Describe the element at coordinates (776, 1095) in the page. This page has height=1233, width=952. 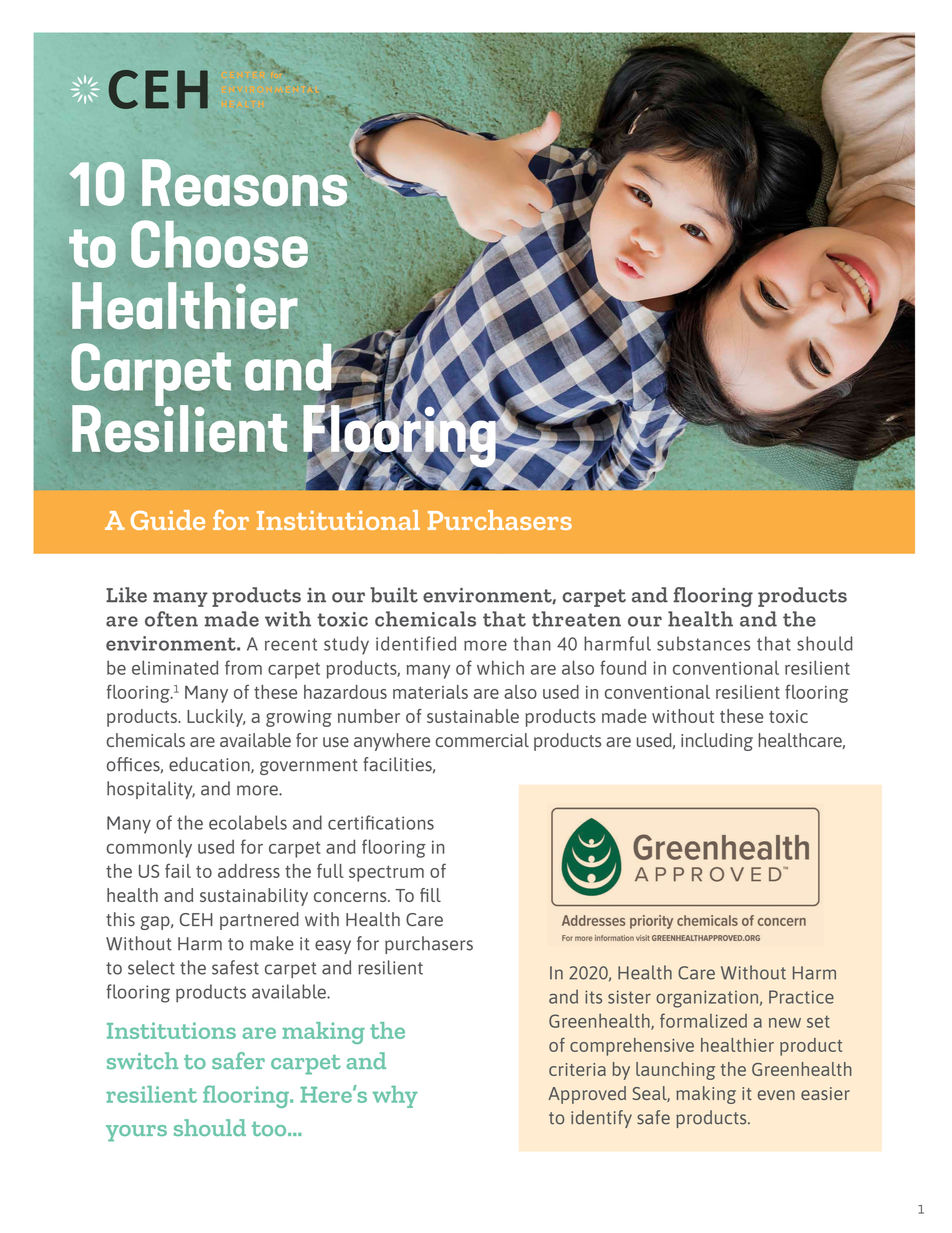
I see `even` at that location.
